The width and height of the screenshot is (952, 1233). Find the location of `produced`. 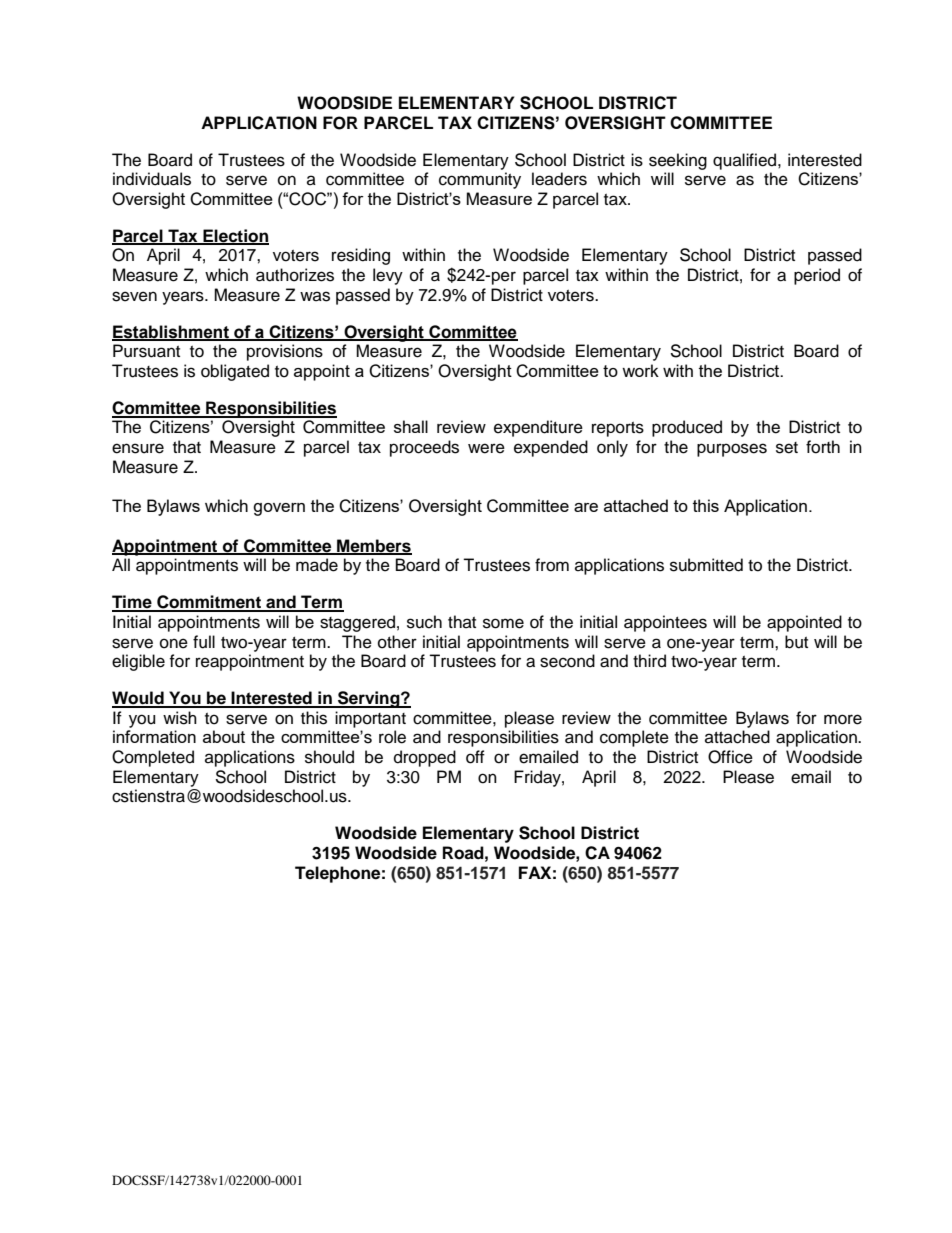

produced is located at coordinates (687, 428).
